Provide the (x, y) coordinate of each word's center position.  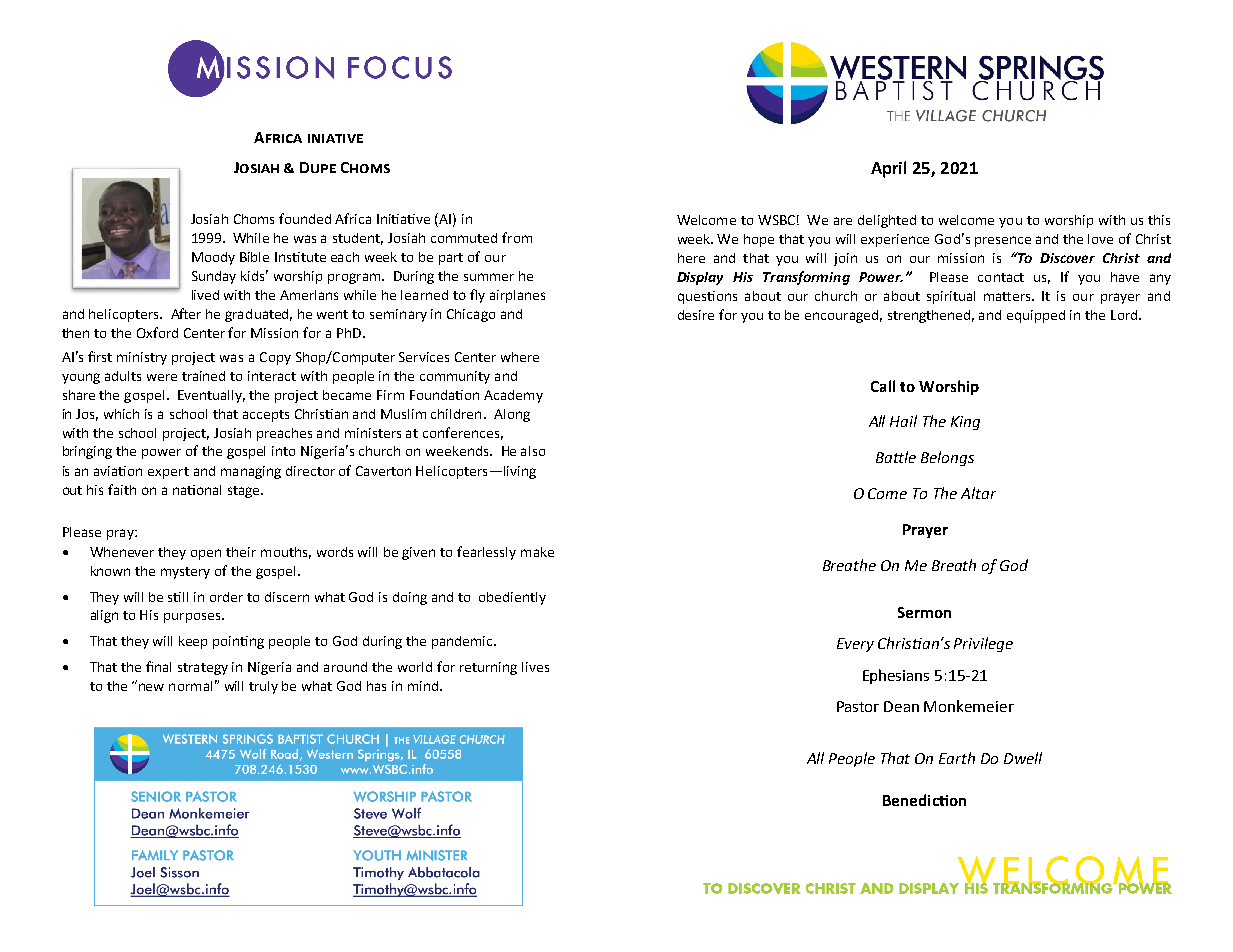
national (197, 490)
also (533, 451)
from (517, 237)
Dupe (318, 167)
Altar (978, 493)
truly (263, 687)
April (888, 169)
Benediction (924, 800)
